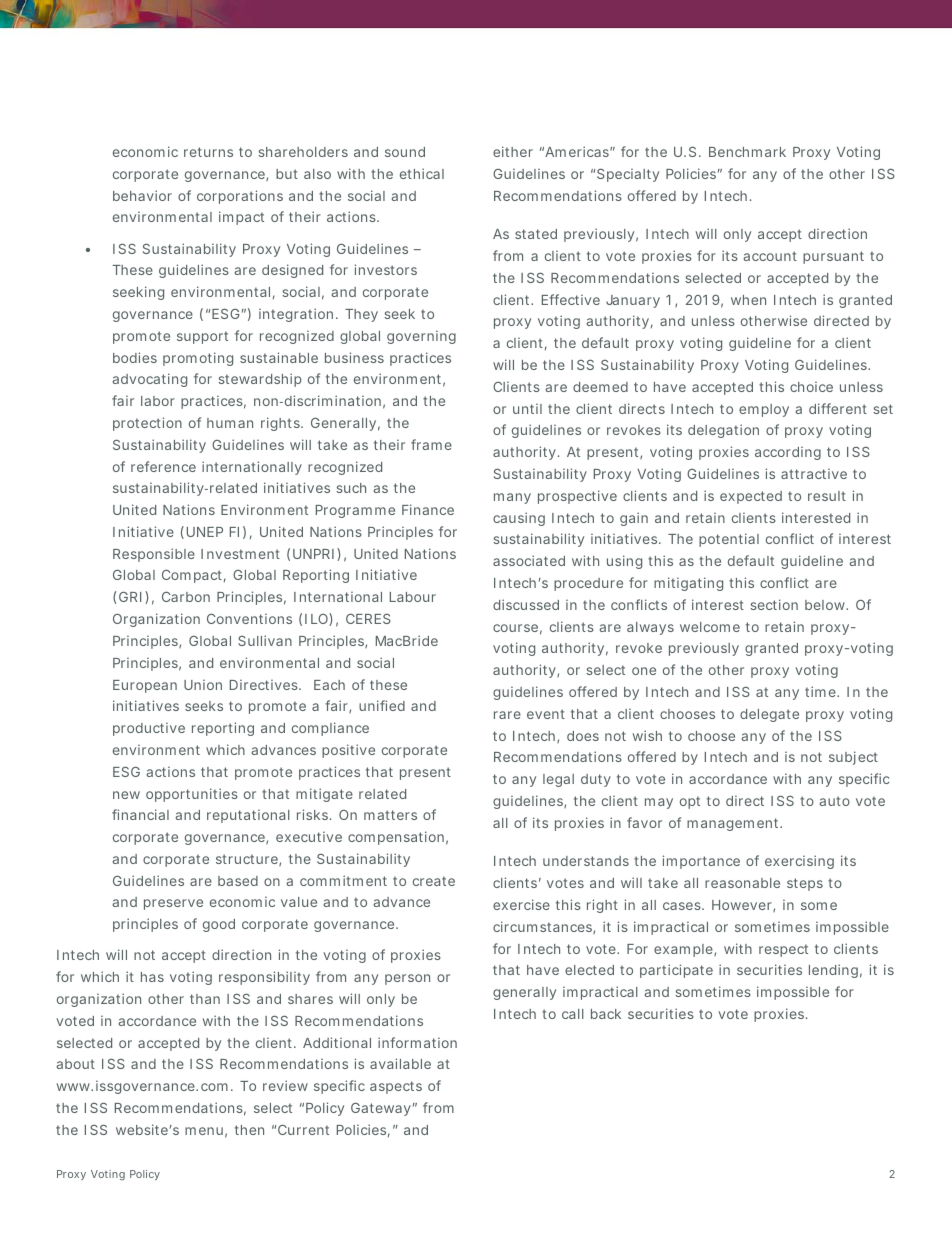 This screenshot has width=952, height=1233. Describe the element at coordinates (206, 1132) in the screenshot. I see `menu` at that location.
